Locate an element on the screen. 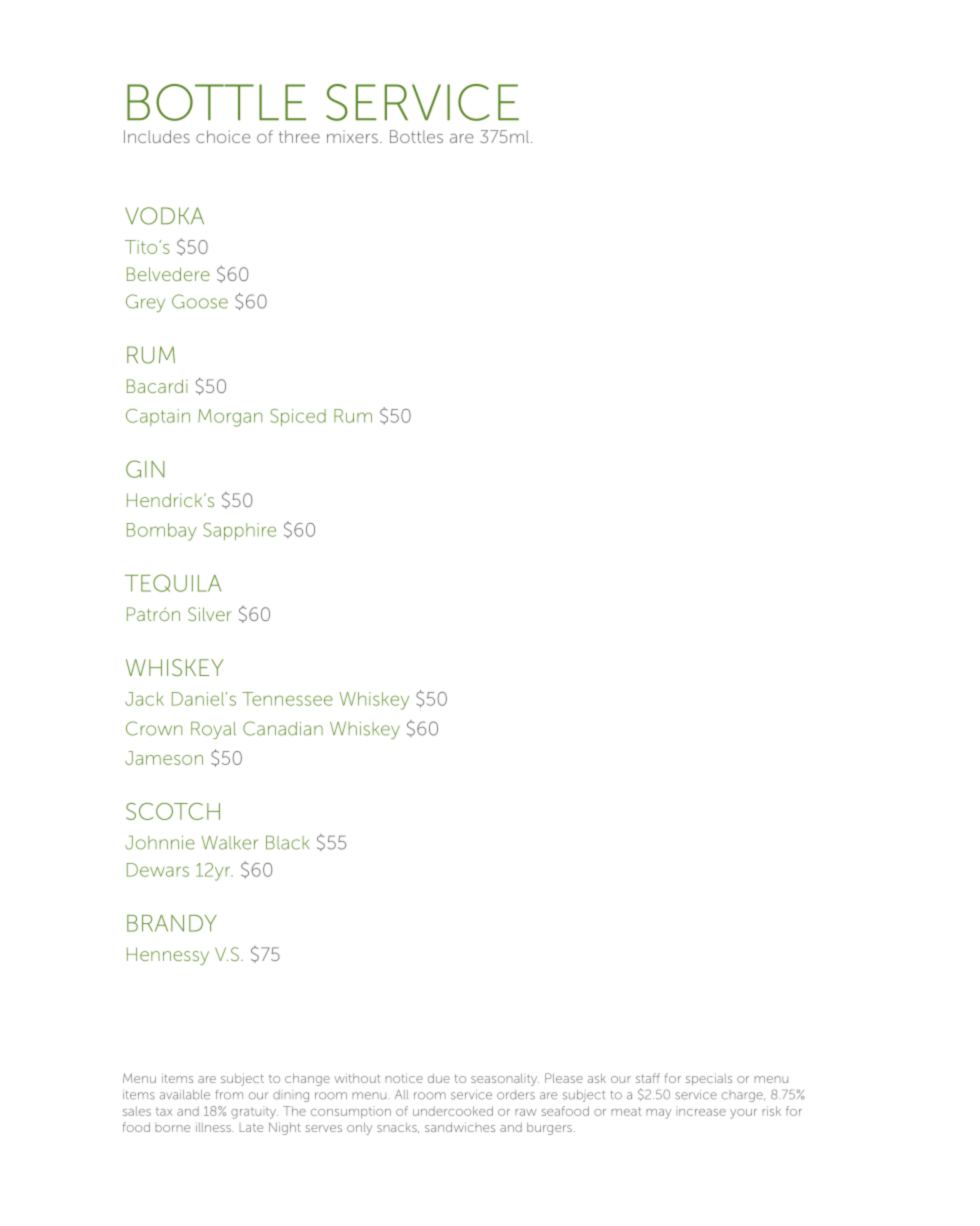 The height and width of the screenshot is (1226, 980). undercooked is located at coordinates (453, 1111).
